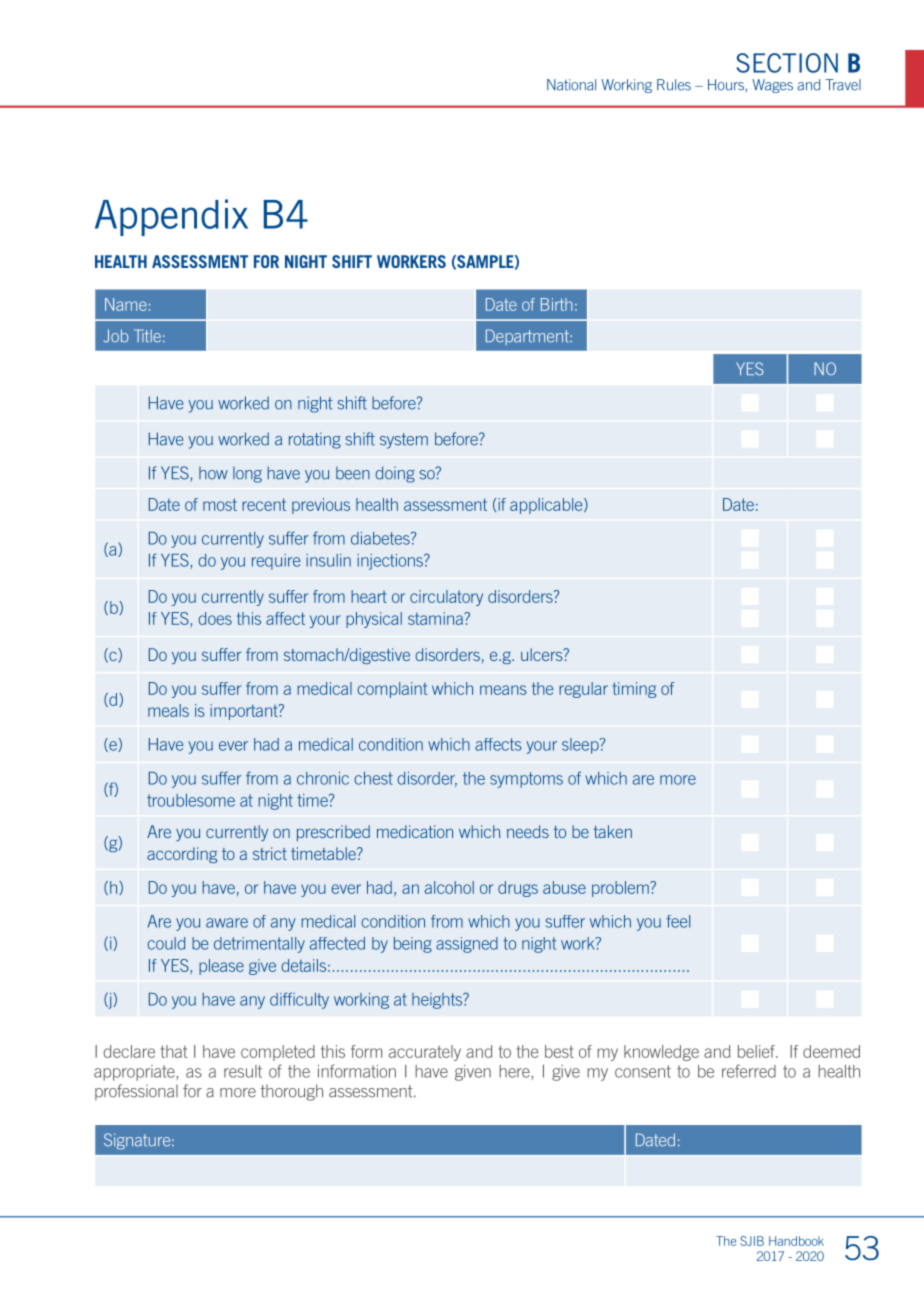  Describe the element at coordinates (556, 304) in the document. I see `Birth` at that location.
